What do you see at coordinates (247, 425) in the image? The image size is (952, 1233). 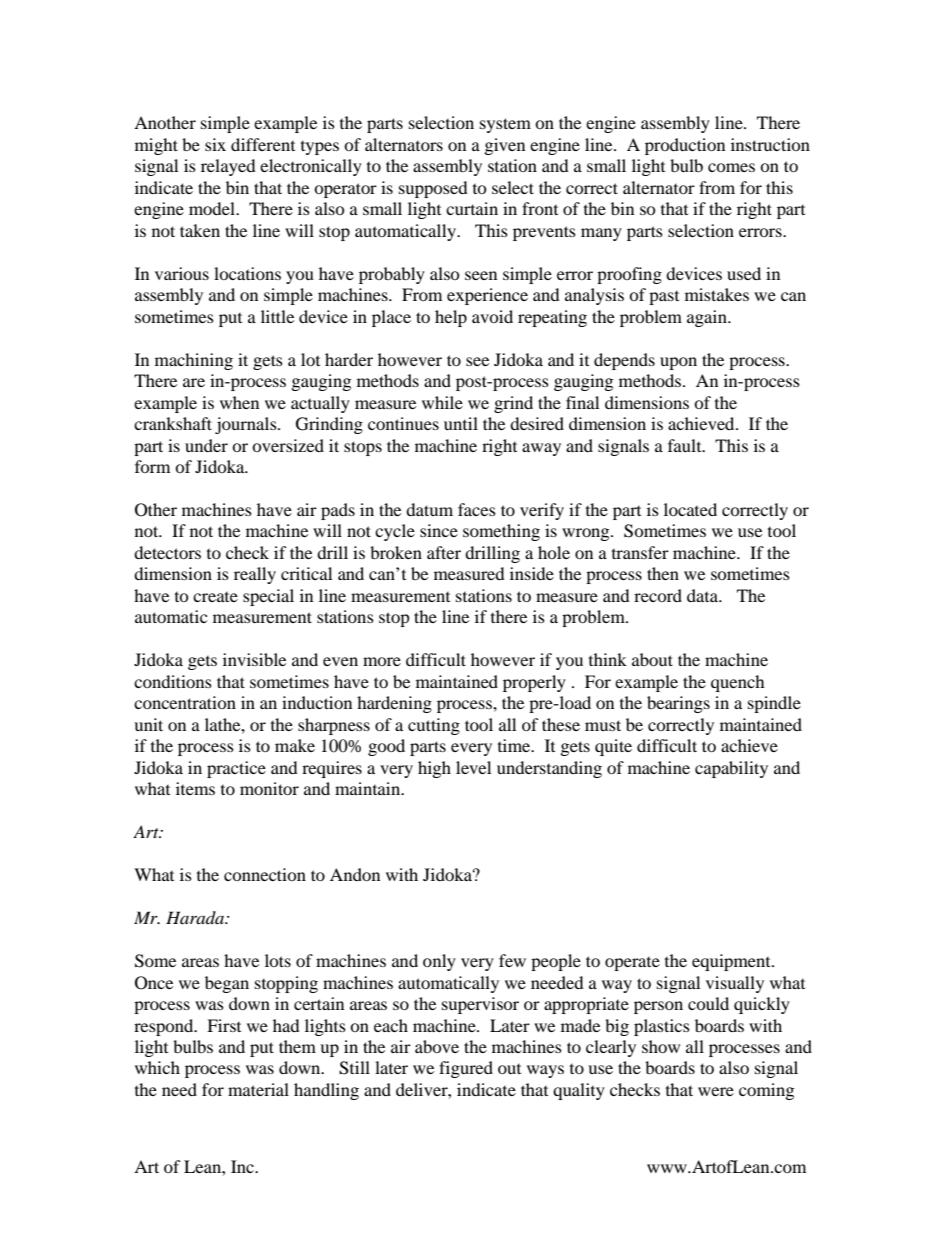 I see `journals` at bounding box center [247, 425].
